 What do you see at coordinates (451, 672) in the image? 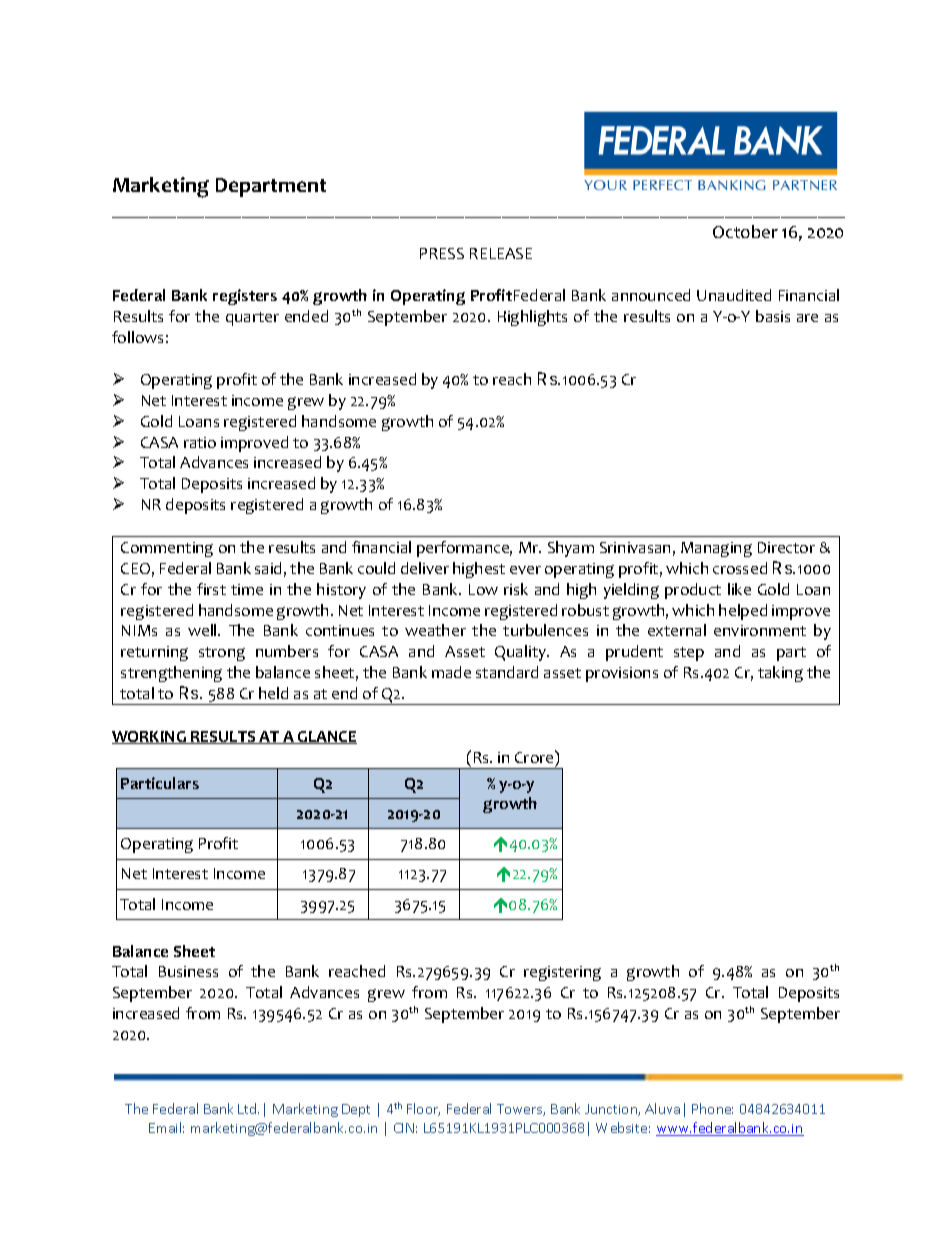
I see `made` at bounding box center [451, 672].
